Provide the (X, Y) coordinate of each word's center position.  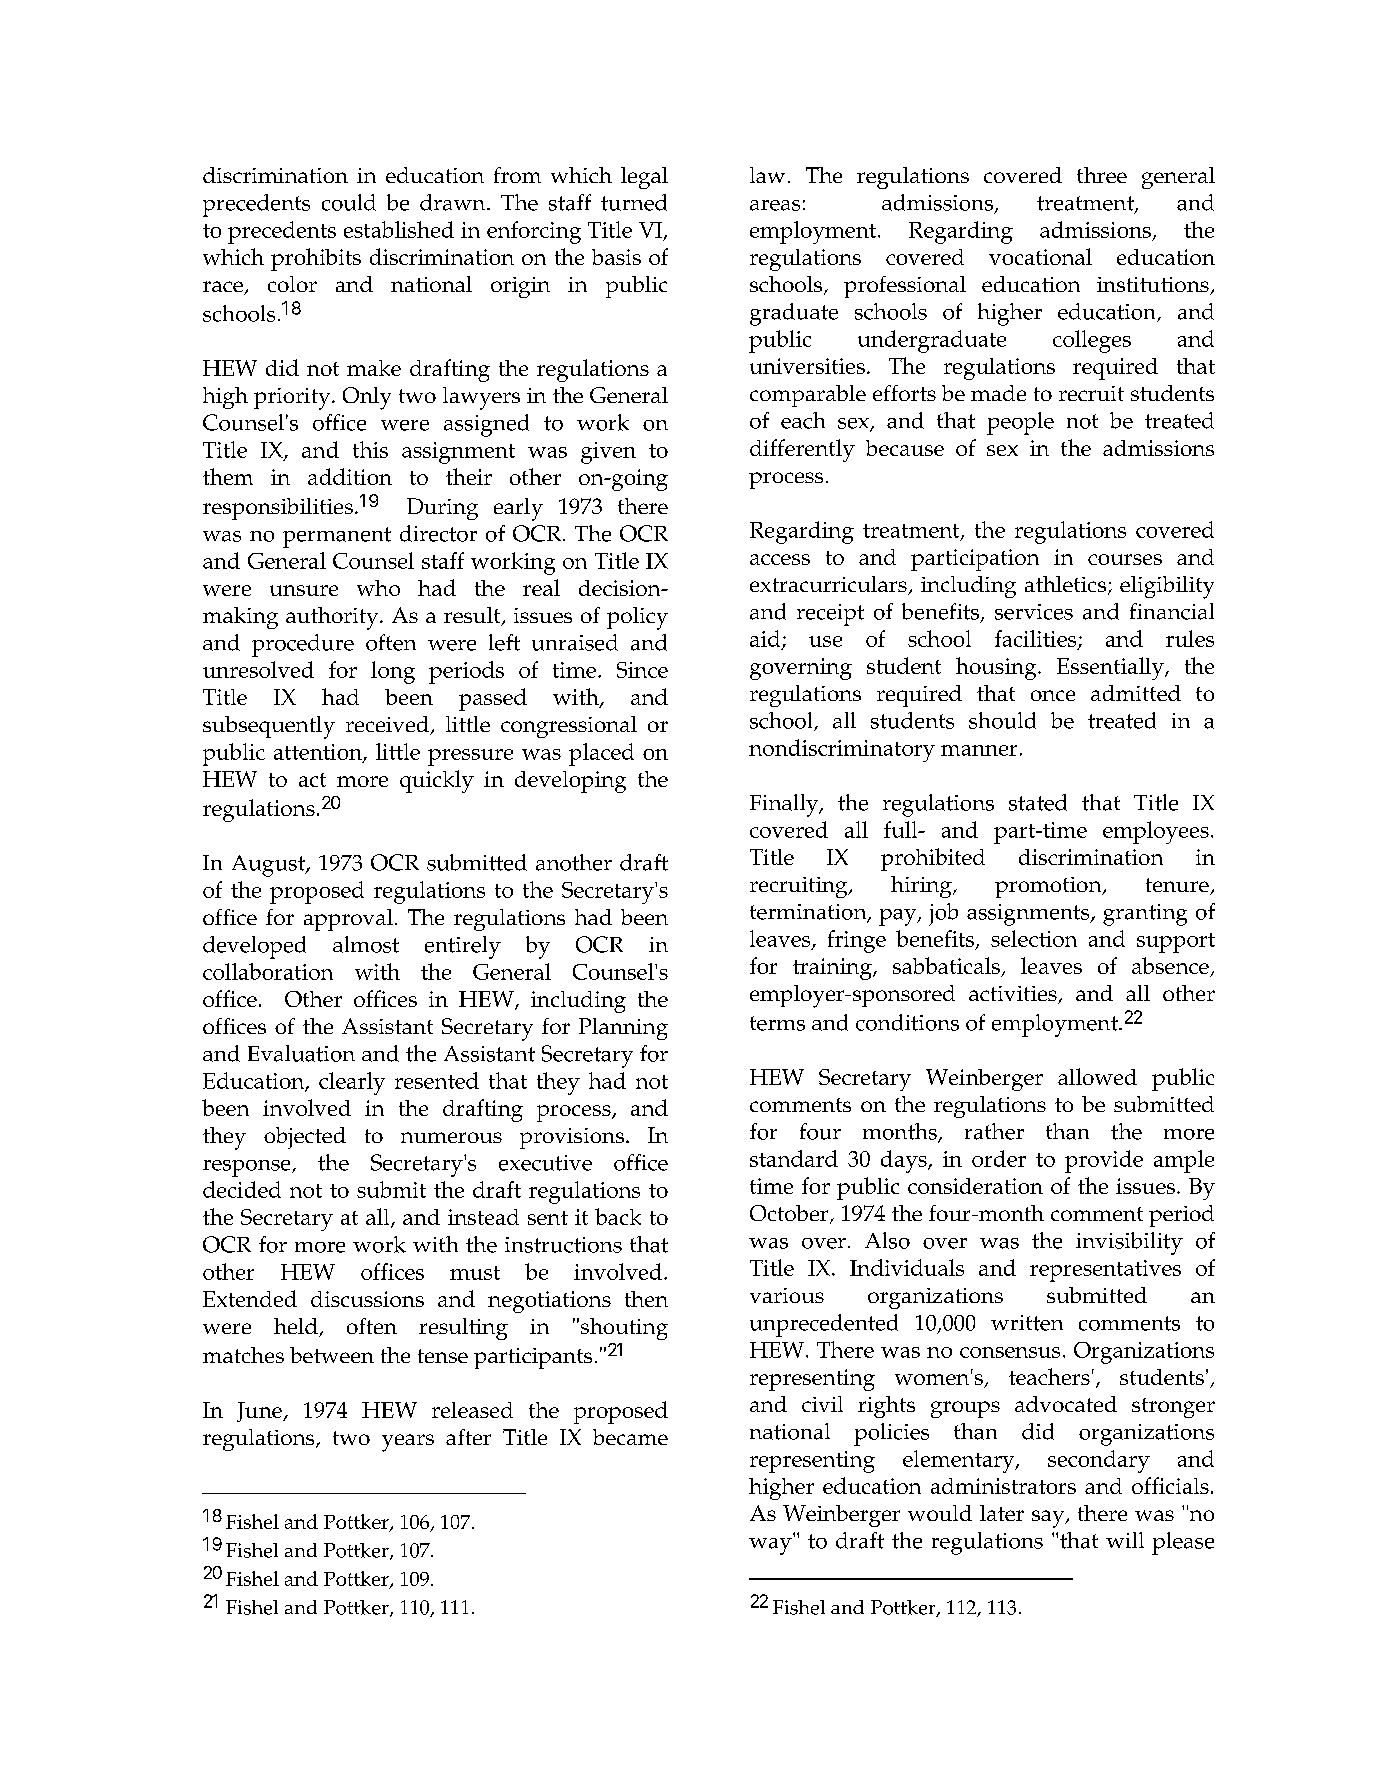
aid (766, 639)
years (408, 1443)
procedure (303, 645)
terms (777, 1023)
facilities (1037, 639)
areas (775, 205)
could (349, 202)
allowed (1097, 1076)
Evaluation (301, 1053)
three (1102, 175)
